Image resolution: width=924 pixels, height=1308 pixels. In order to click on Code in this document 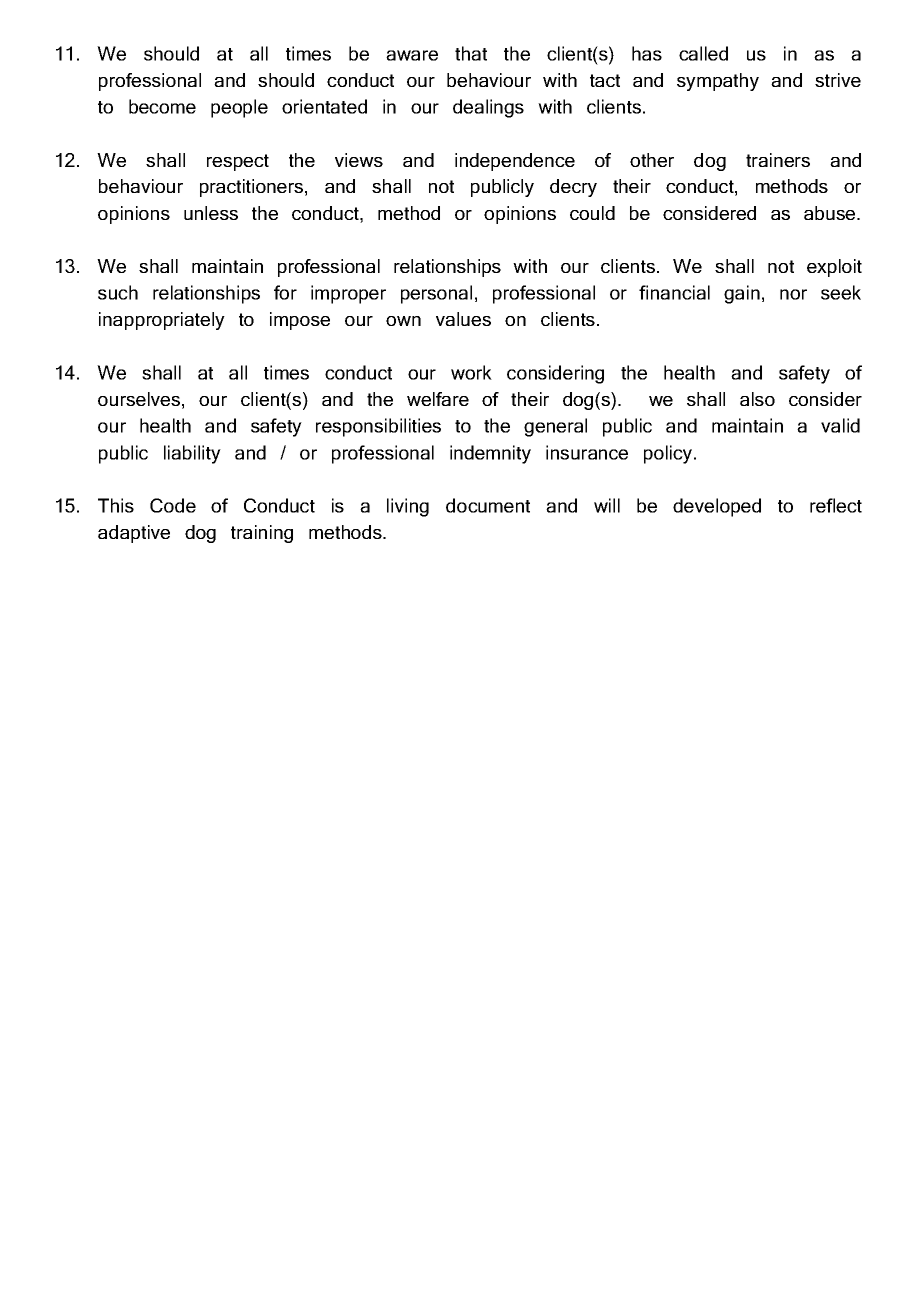, I will do `click(173, 505)`.
